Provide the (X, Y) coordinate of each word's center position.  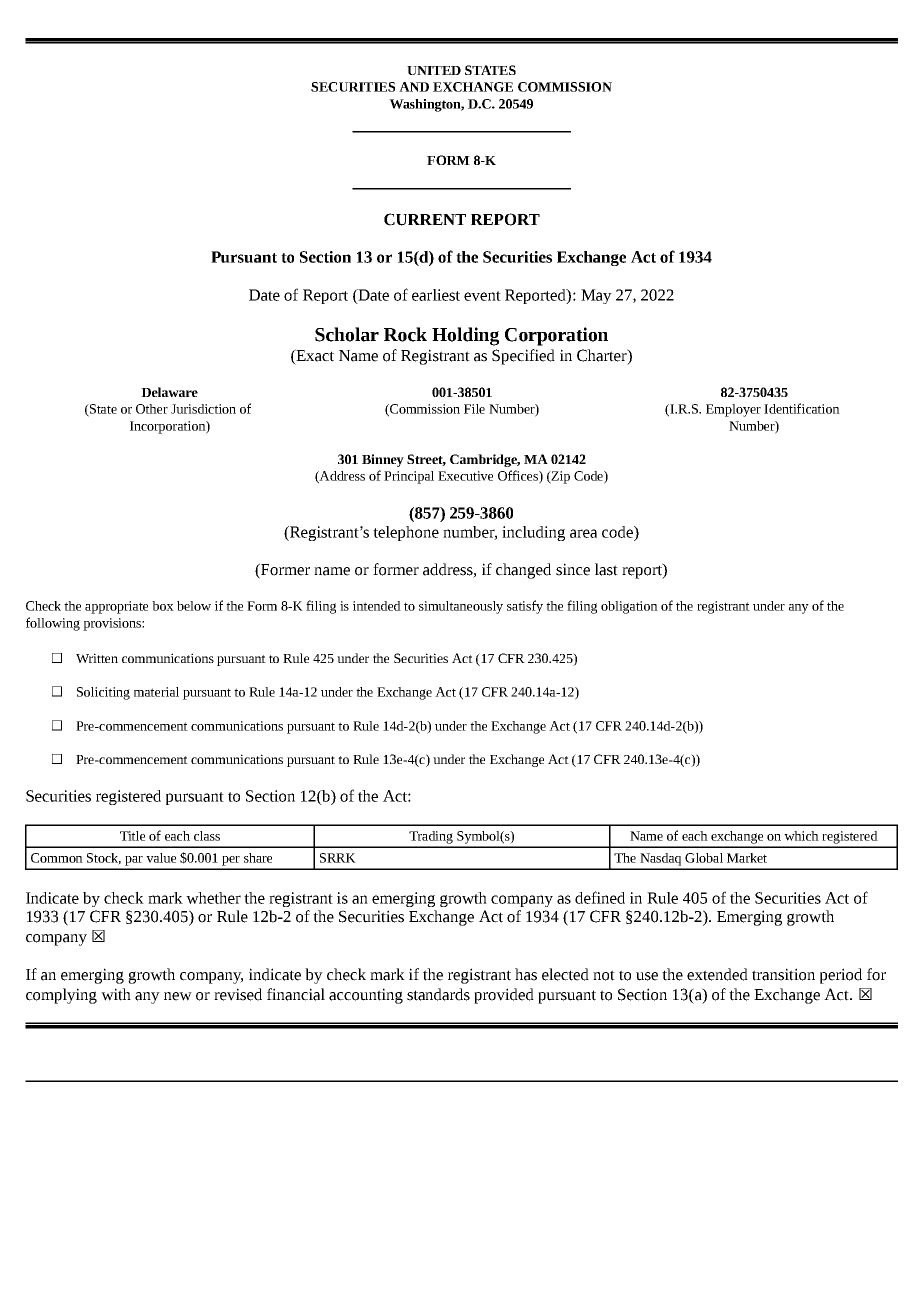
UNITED (434, 70)
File (474, 409)
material (156, 692)
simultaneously (461, 607)
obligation (629, 607)
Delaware (169, 392)
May (596, 296)
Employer (733, 410)
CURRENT (425, 219)
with (116, 994)
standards (438, 994)
